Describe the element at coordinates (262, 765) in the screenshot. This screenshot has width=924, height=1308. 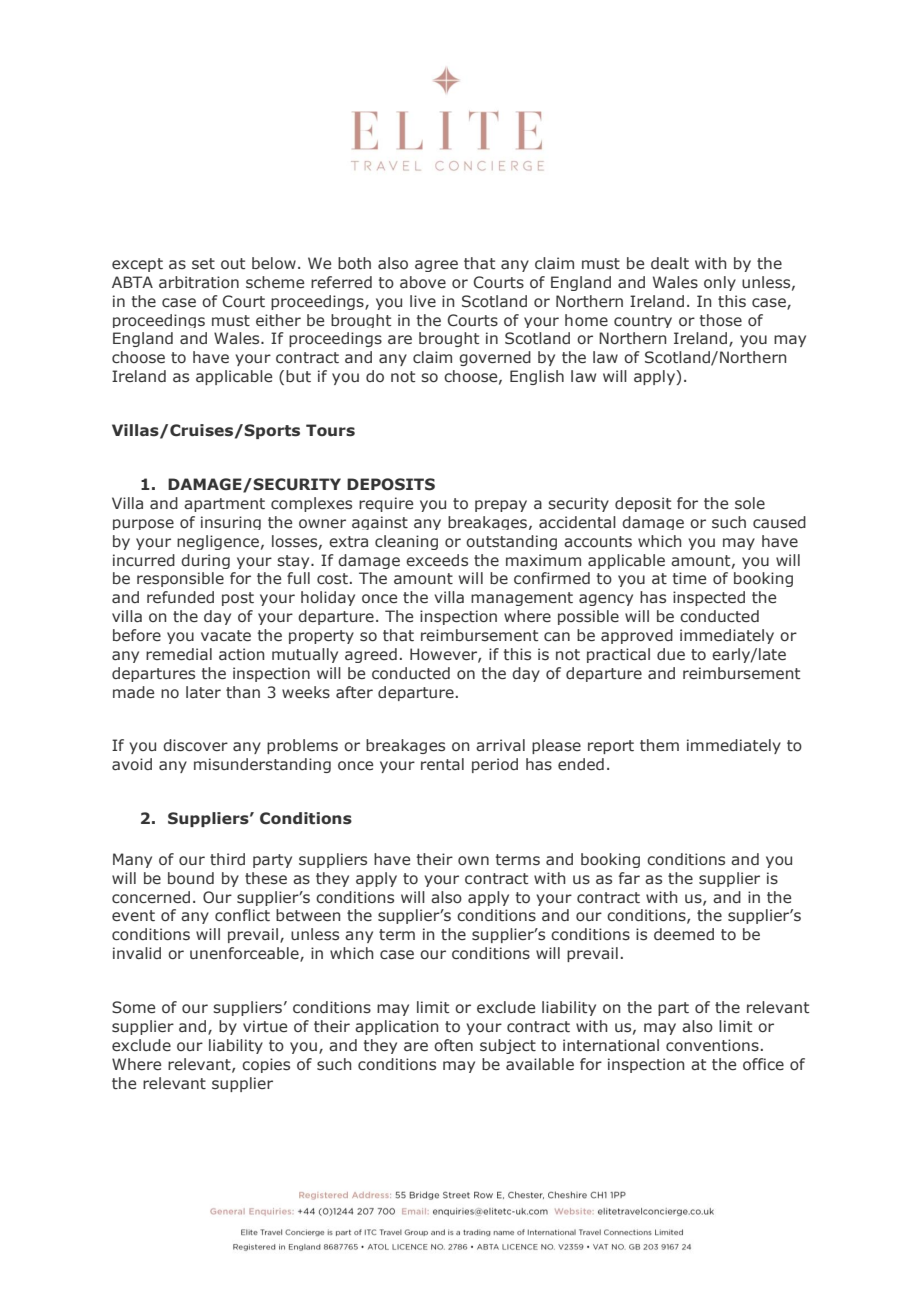
I see `misunderstanding` at that location.
